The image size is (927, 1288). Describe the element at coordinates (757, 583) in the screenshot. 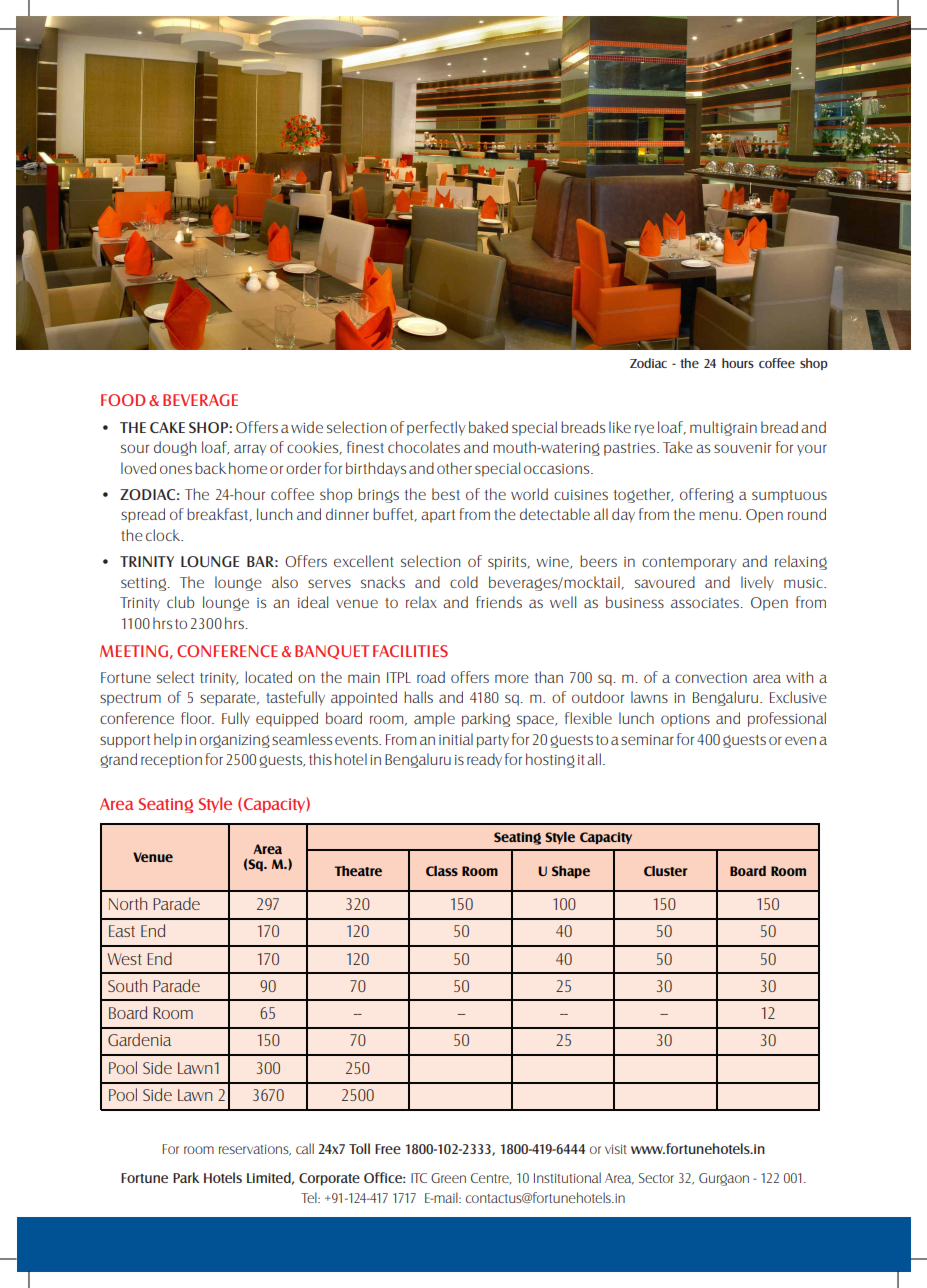

I see `lively` at that location.
